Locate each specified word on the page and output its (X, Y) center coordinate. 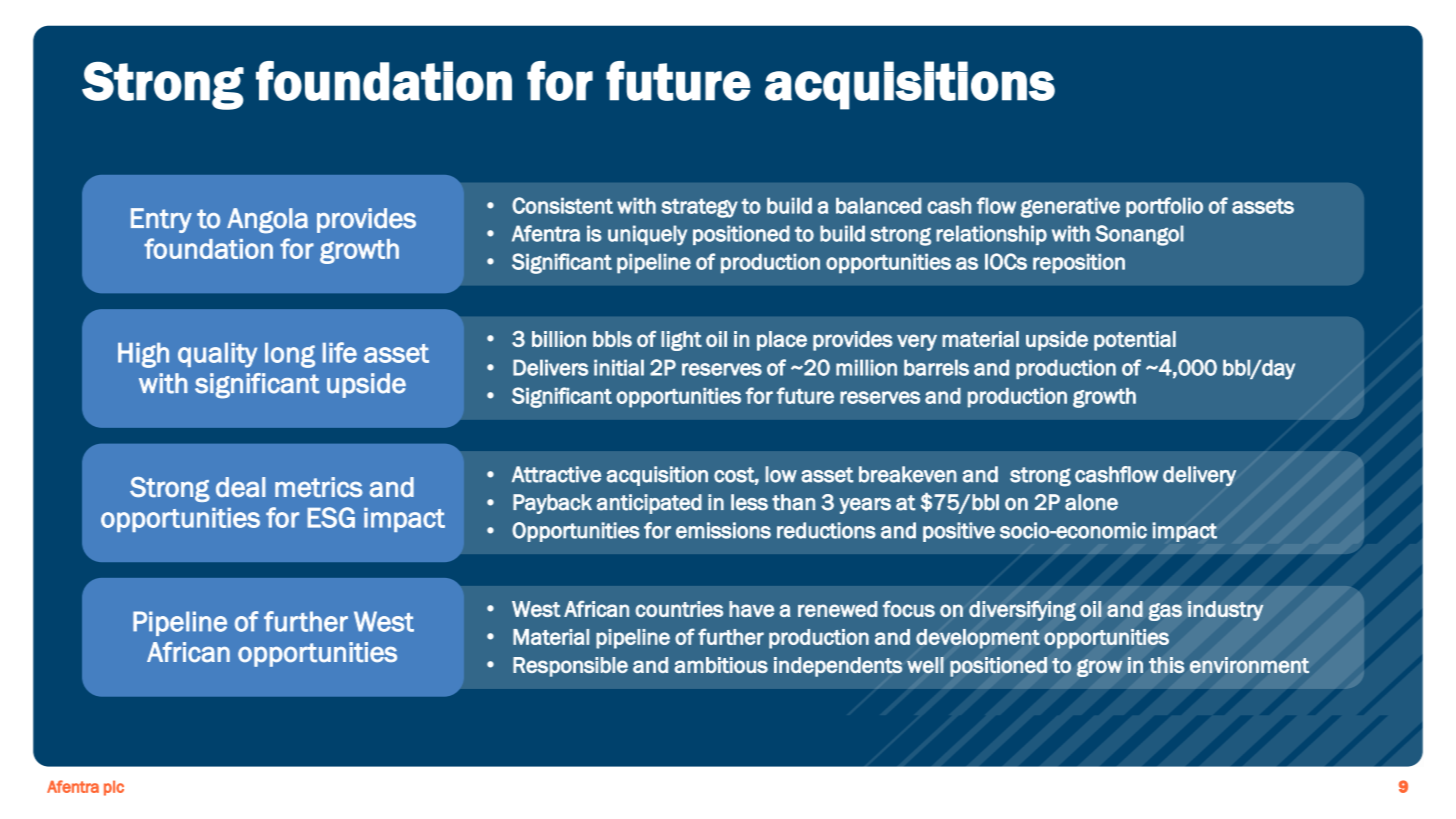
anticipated (649, 504)
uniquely (647, 235)
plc (114, 788)
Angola (267, 221)
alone (1091, 502)
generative (1070, 207)
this (1166, 665)
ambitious (721, 665)
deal (241, 487)
